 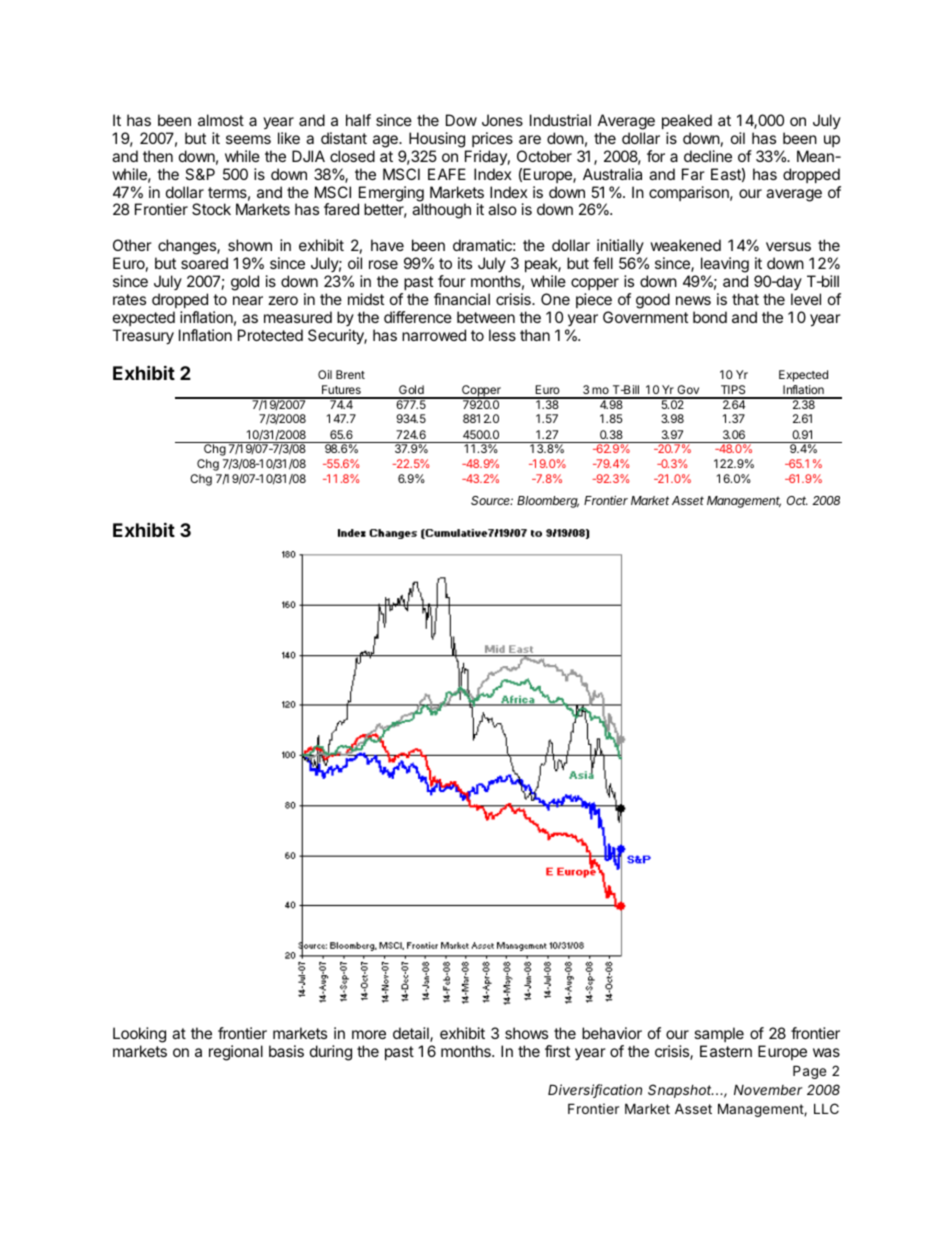 What do you see at coordinates (492, 500) in the screenshot?
I see `Source` at bounding box center [492, 500].
